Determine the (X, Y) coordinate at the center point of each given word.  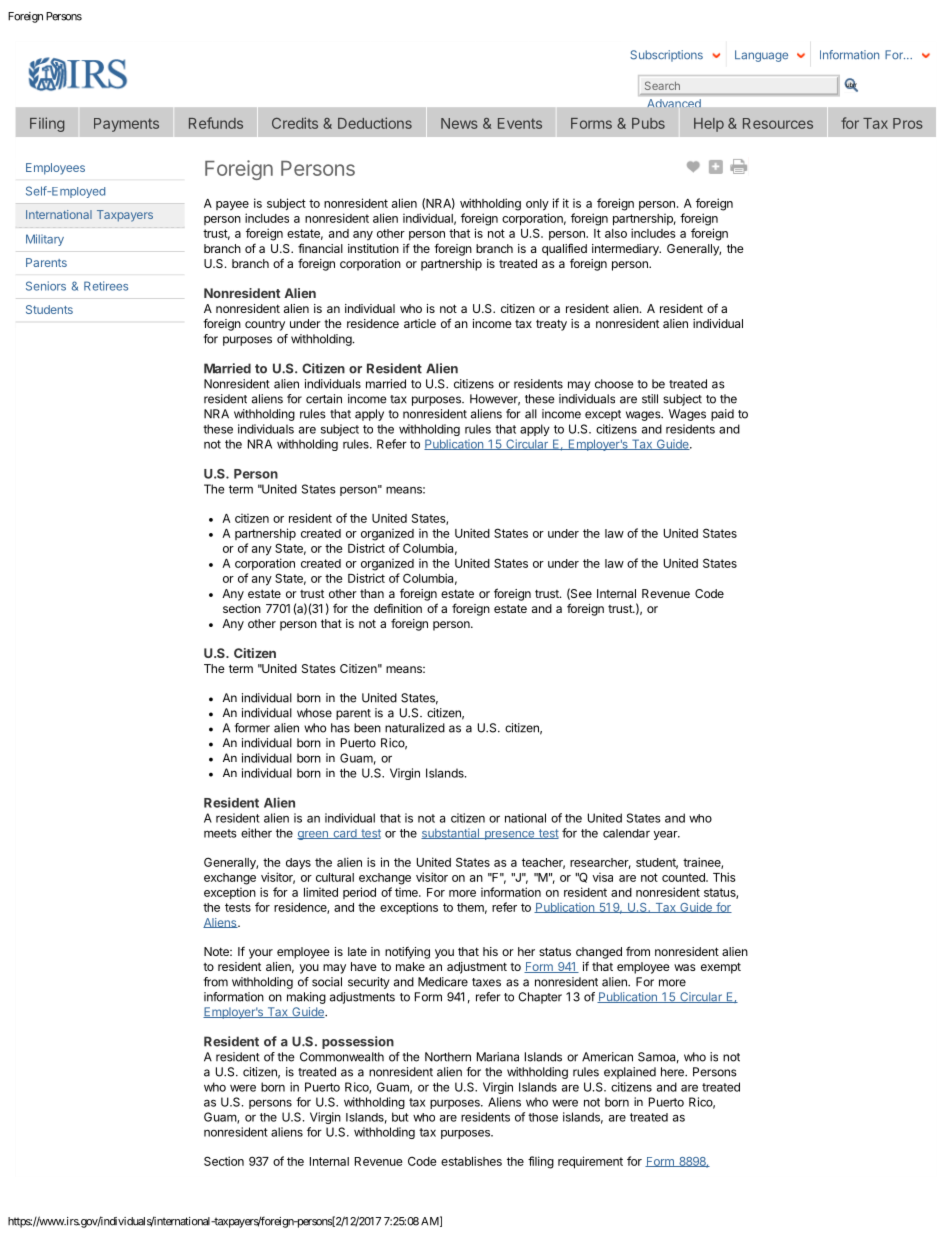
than (372, 593)
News (459, 123)
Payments (126, 125)
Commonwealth (342, 1057)
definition (398, 608)
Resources (778, 123)
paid (722, 415)
